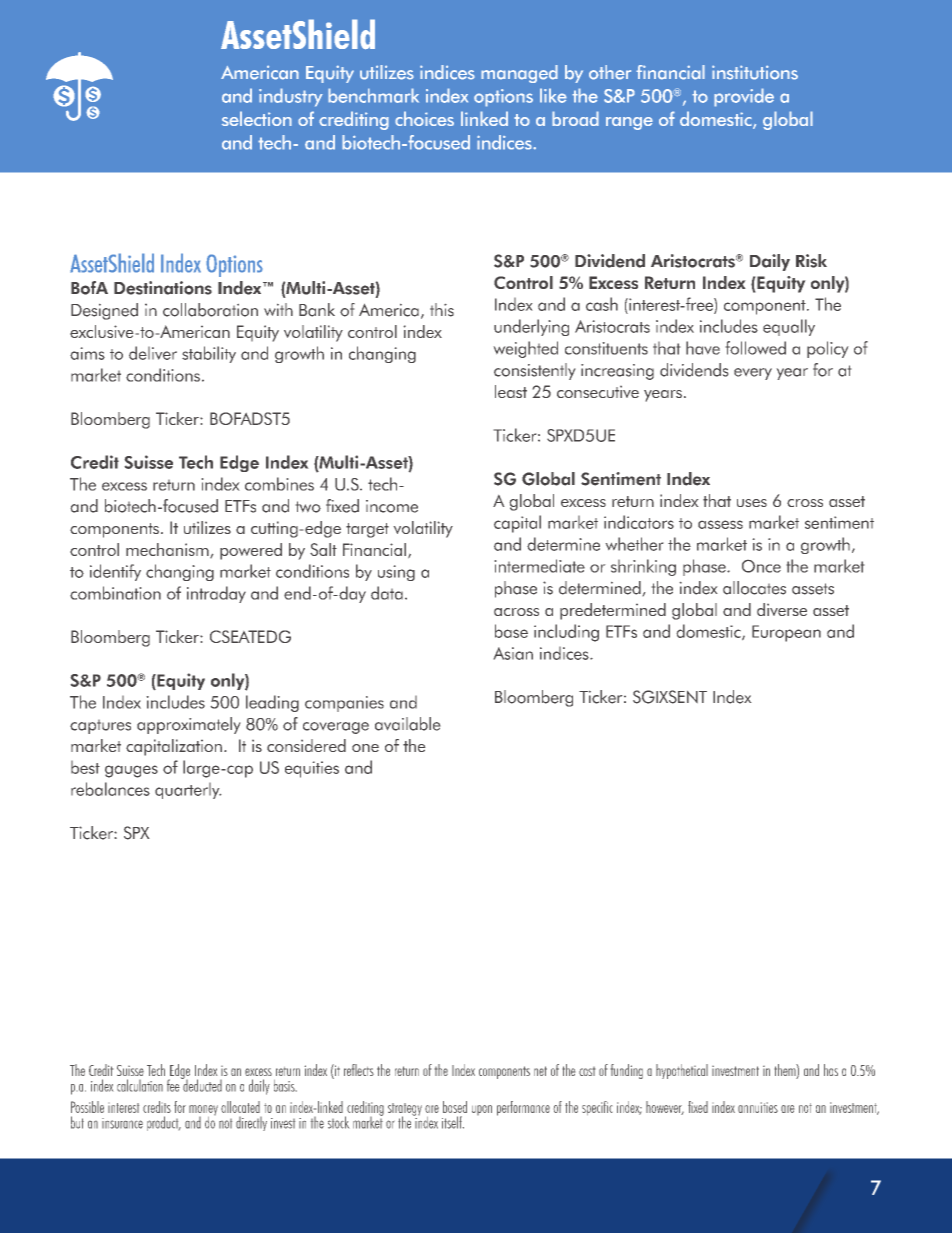 The image size is (952, 1233). Describe the element at coordinates (744, 97) in the screenshot. I see `provide` at that location.
